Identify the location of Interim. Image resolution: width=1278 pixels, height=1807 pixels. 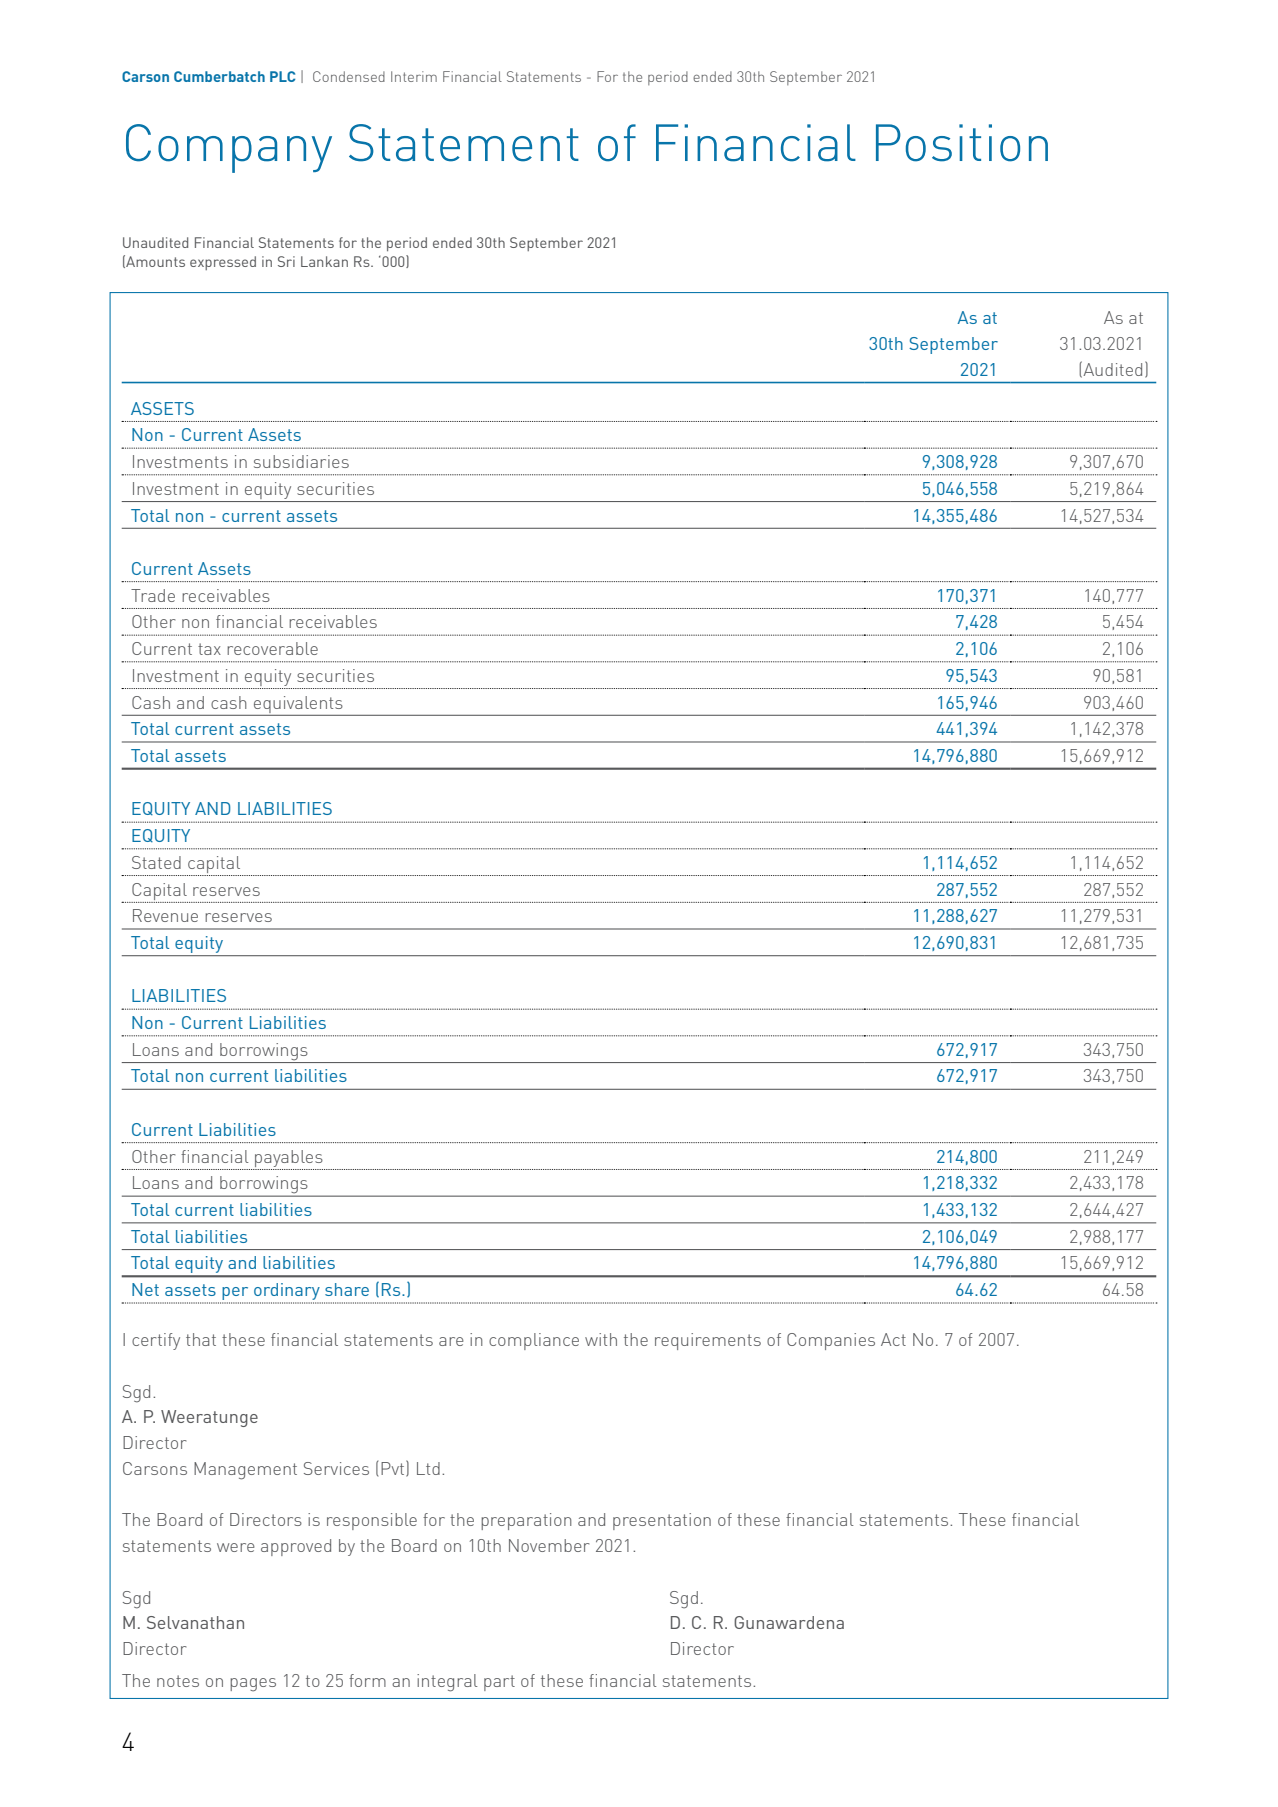
(414, 76).
